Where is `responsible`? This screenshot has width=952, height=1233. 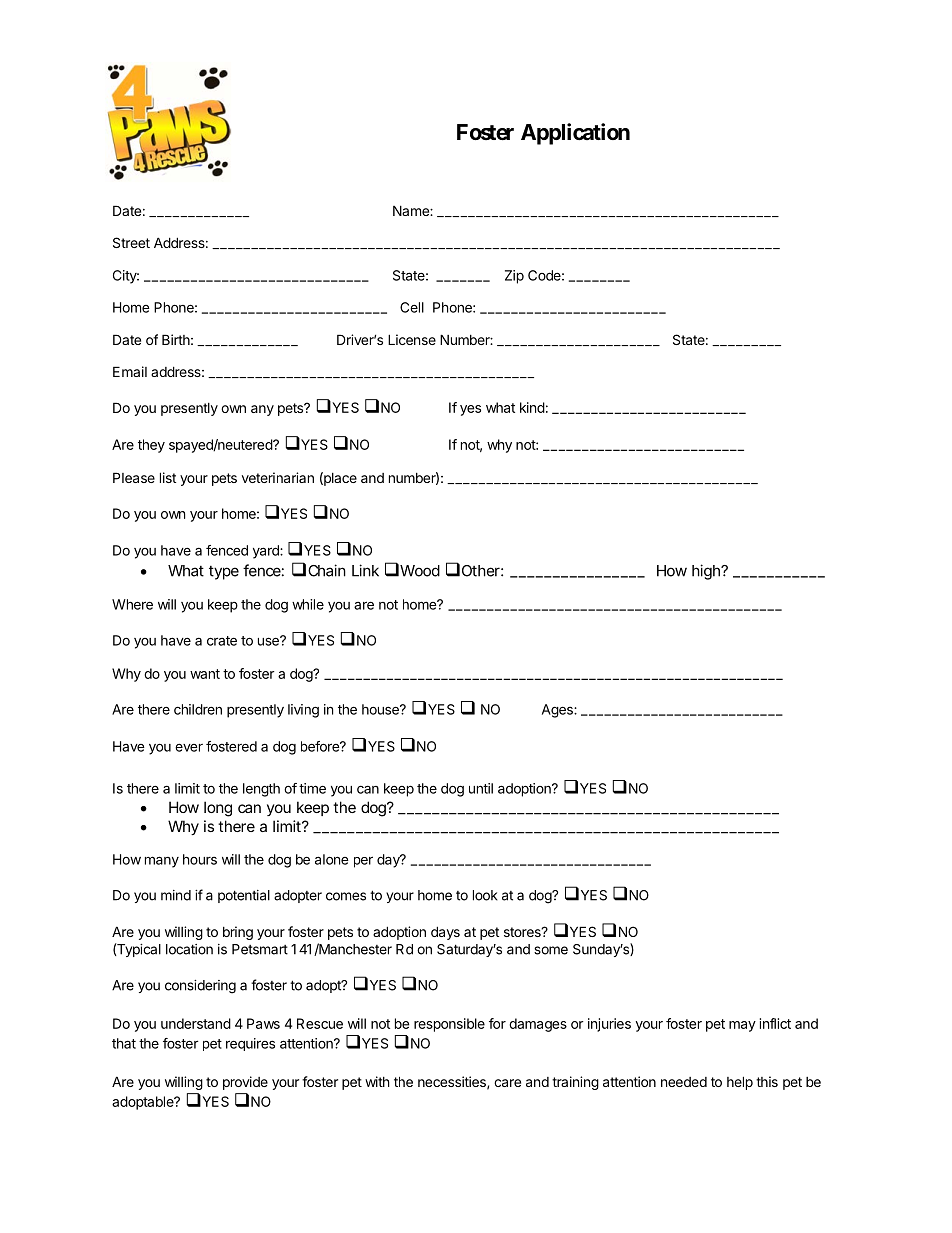 responsible is located at coordinates (449, 1025).
